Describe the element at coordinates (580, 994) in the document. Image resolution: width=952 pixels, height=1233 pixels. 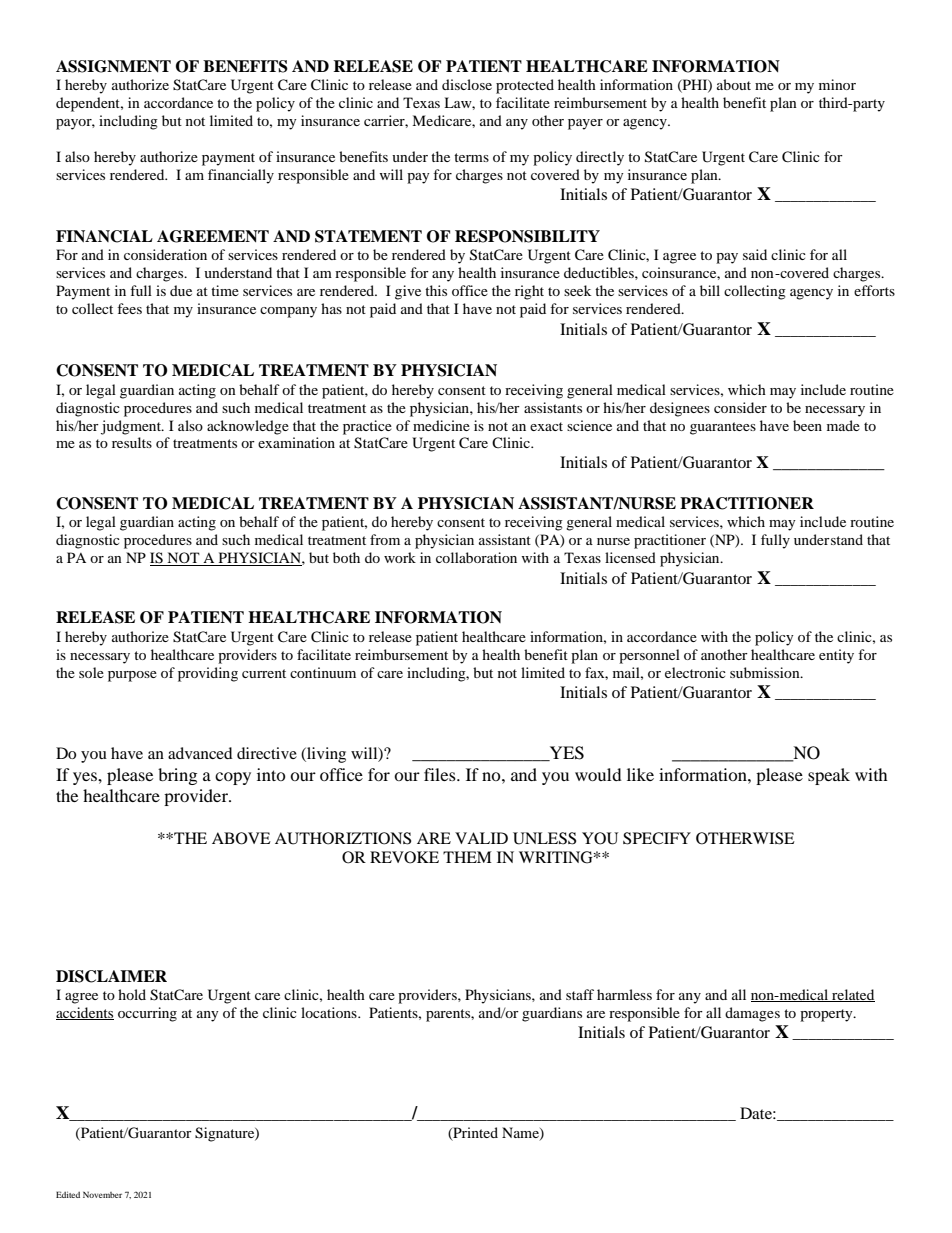
I see `staff` at that location.
